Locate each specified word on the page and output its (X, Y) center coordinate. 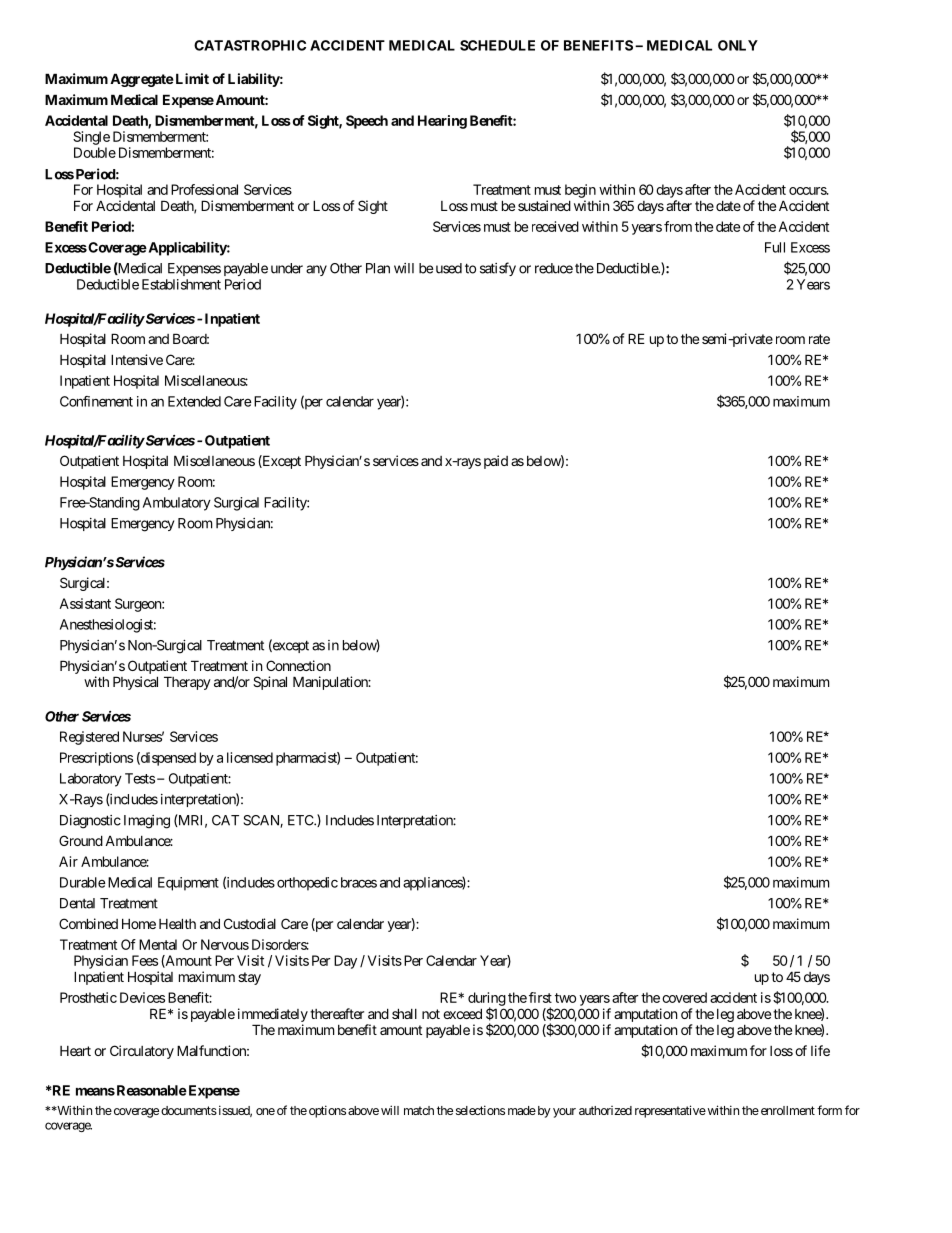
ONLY (738, 45)
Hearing (442, 122)
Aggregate (142, 80)
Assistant (85, 603)
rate (819, 339)
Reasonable (150, 1090)
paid (496, 462)
